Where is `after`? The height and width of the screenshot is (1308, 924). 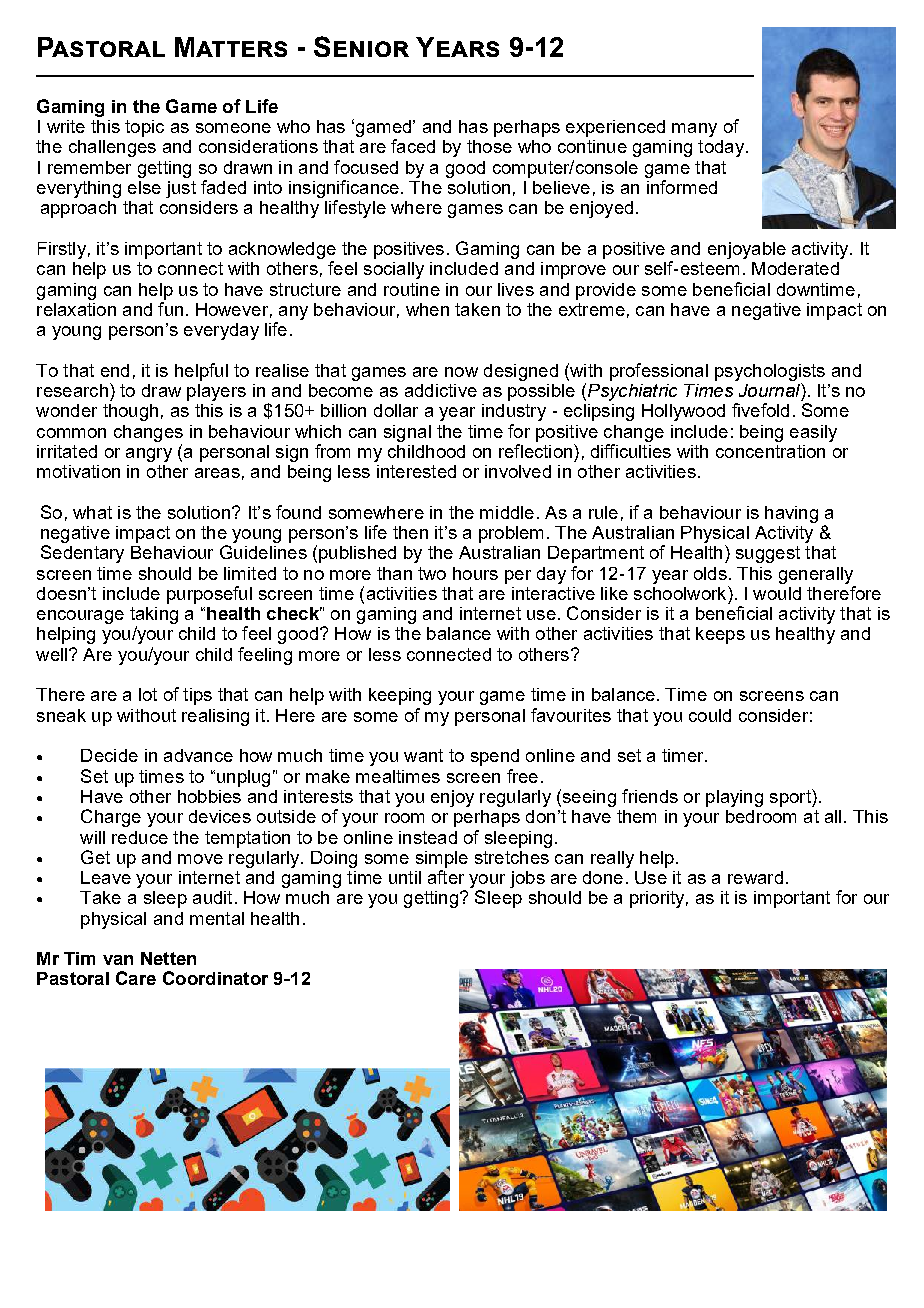 after is located at coordinates (446, 877).
